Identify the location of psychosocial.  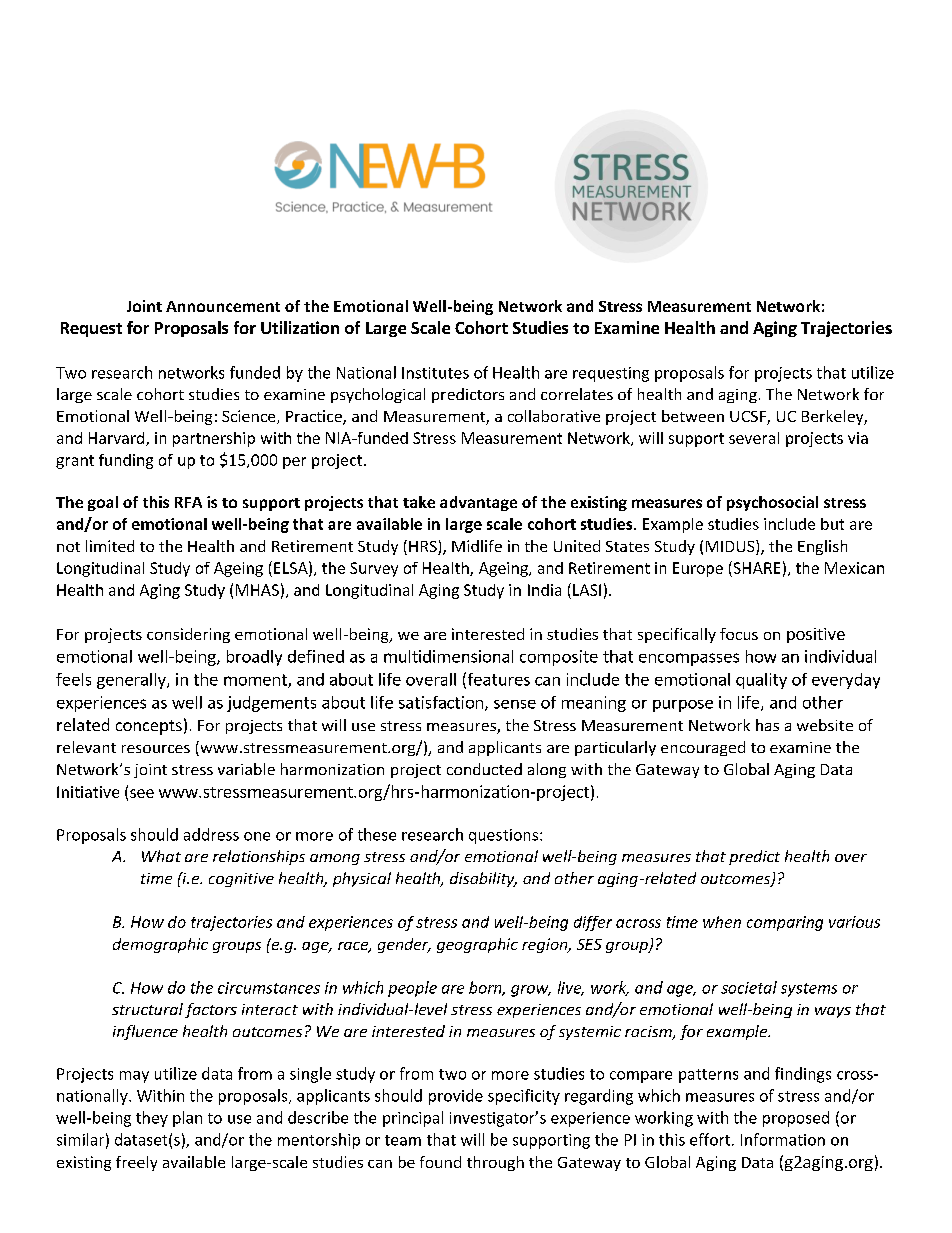
(772, 503).
